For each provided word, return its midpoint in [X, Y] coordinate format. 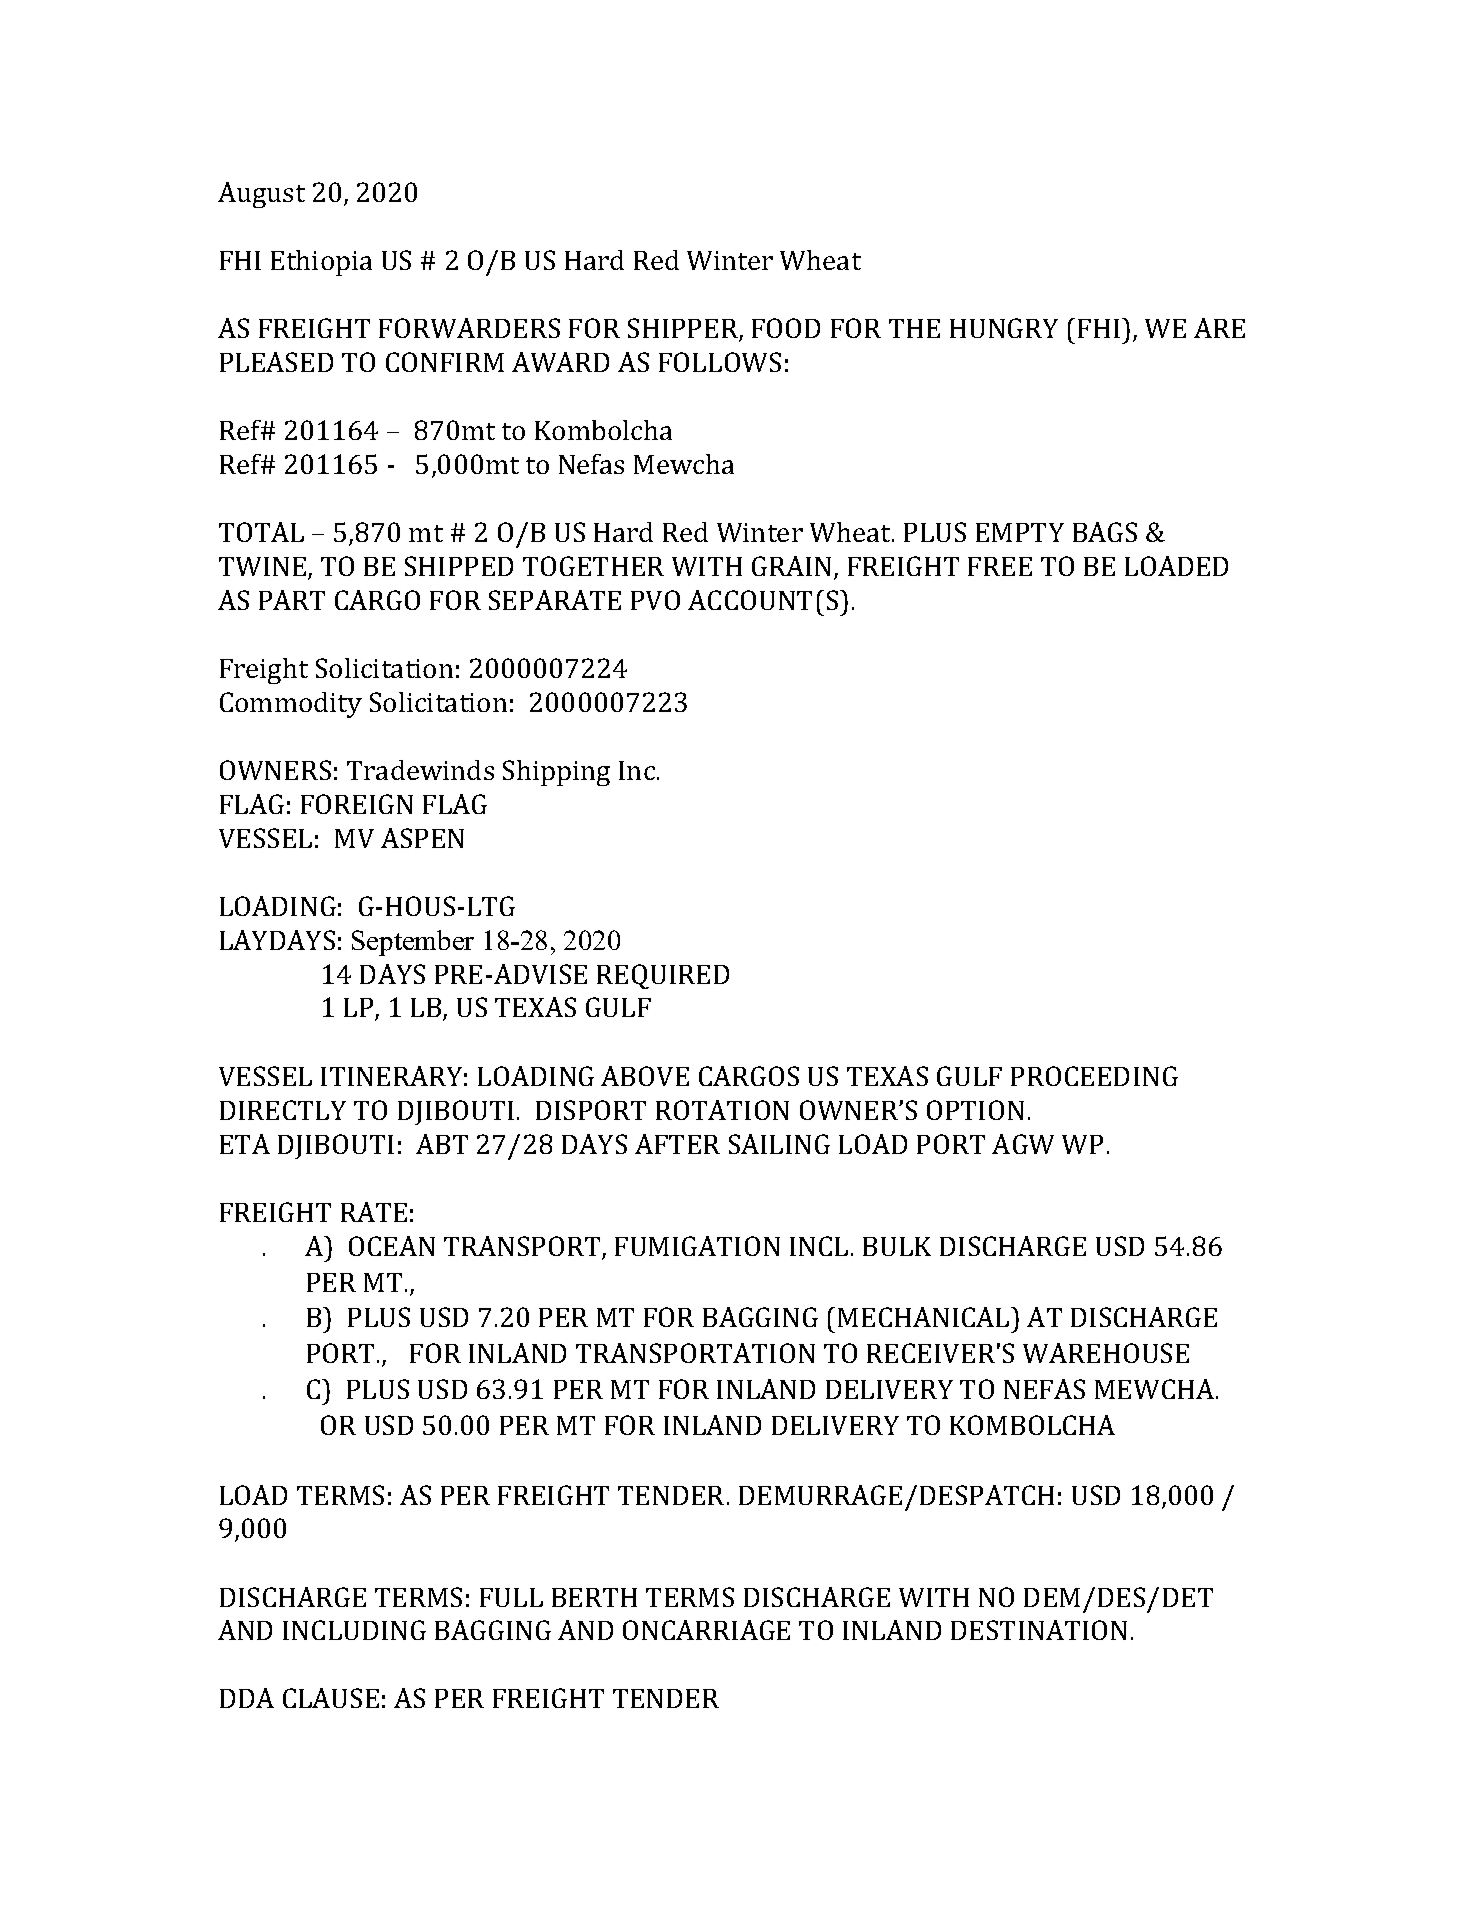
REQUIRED [663, 976]
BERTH [594, 1597]
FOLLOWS [720, 362]
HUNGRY [1004, 328]
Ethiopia [321, 263]
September [413, 943]
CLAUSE [331, 1698]
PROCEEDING [1094, 1076]
